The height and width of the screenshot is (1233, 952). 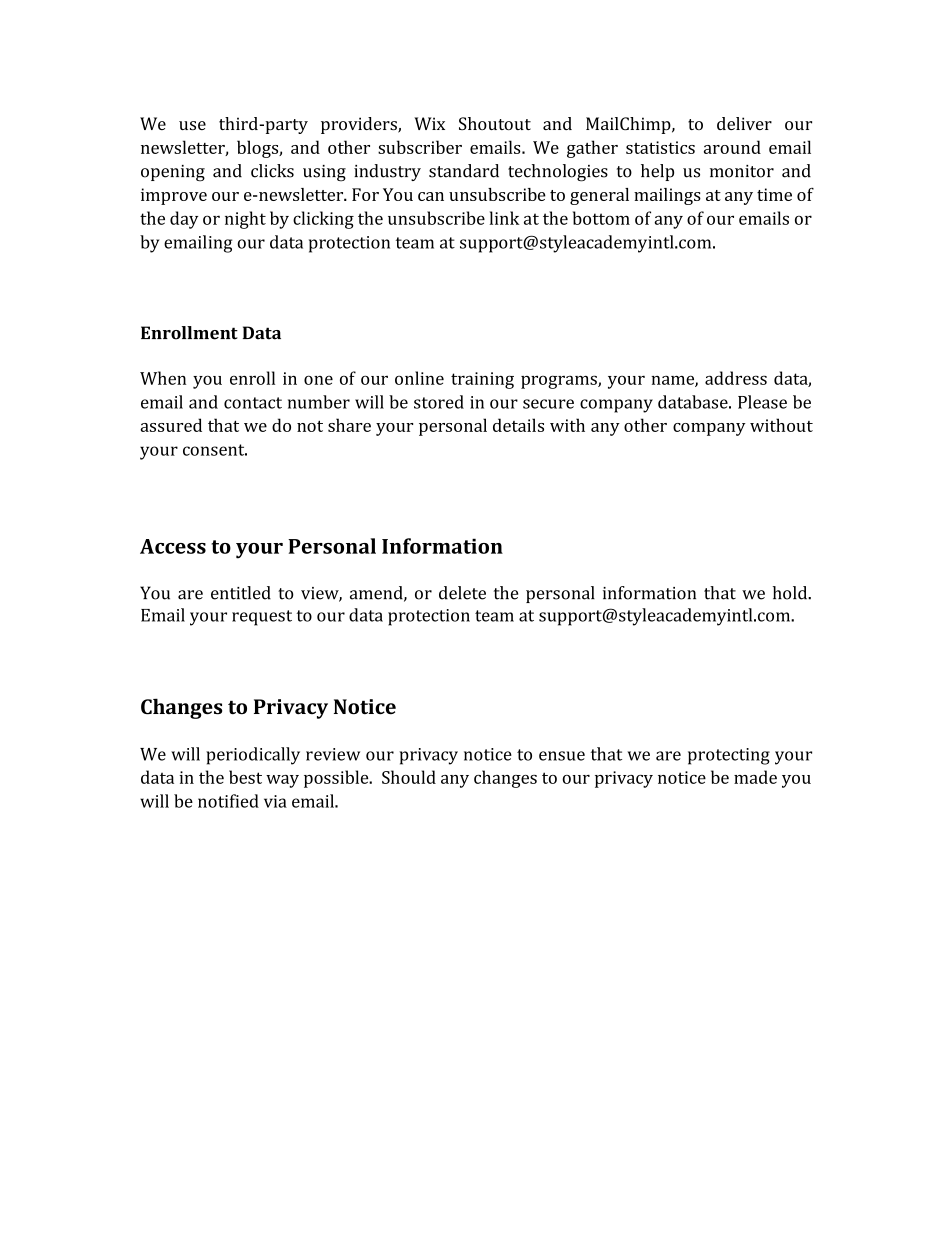 I want to click on around, so click(x=732, y=147).
